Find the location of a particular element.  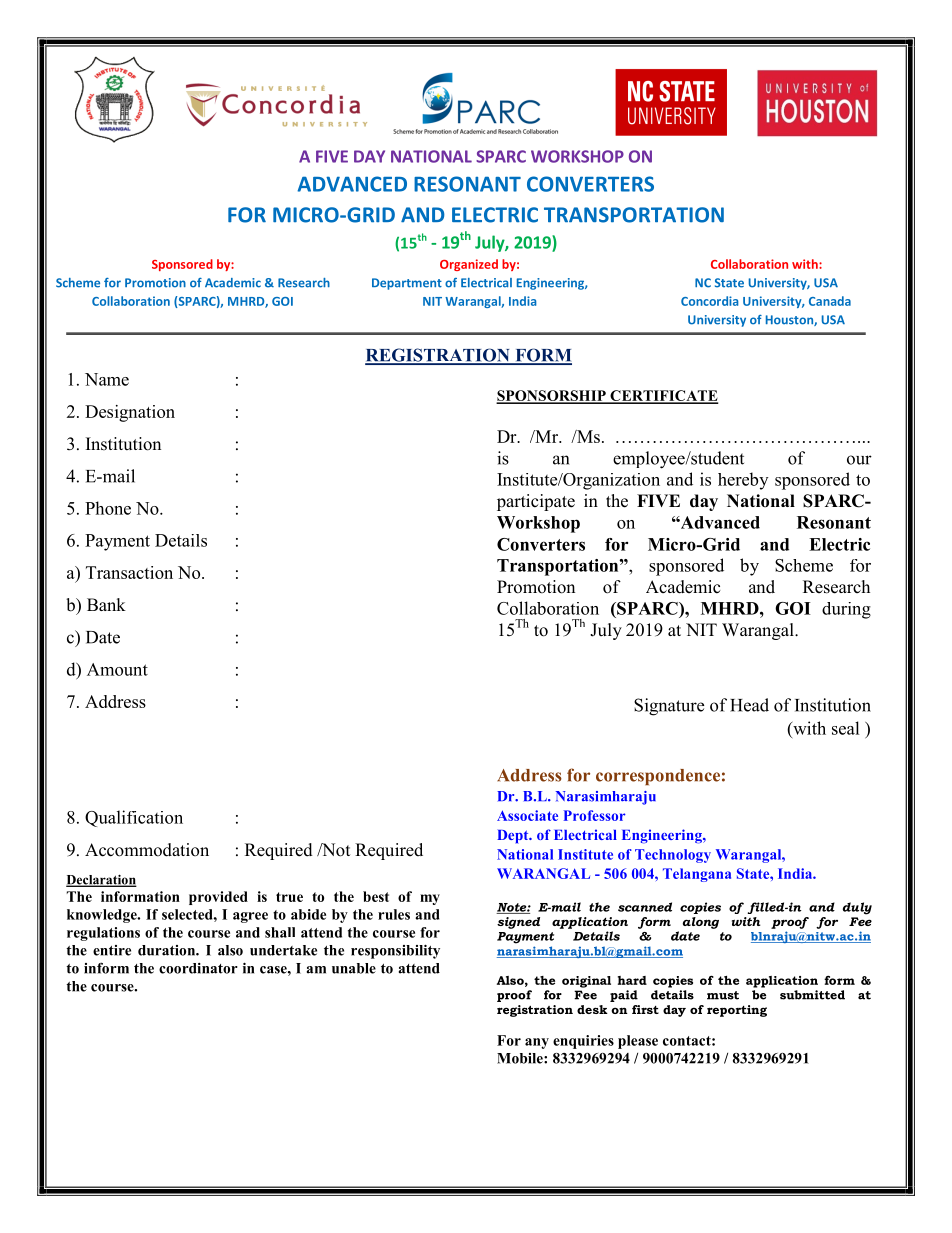

Signature is located at coordinates (669, 707).
